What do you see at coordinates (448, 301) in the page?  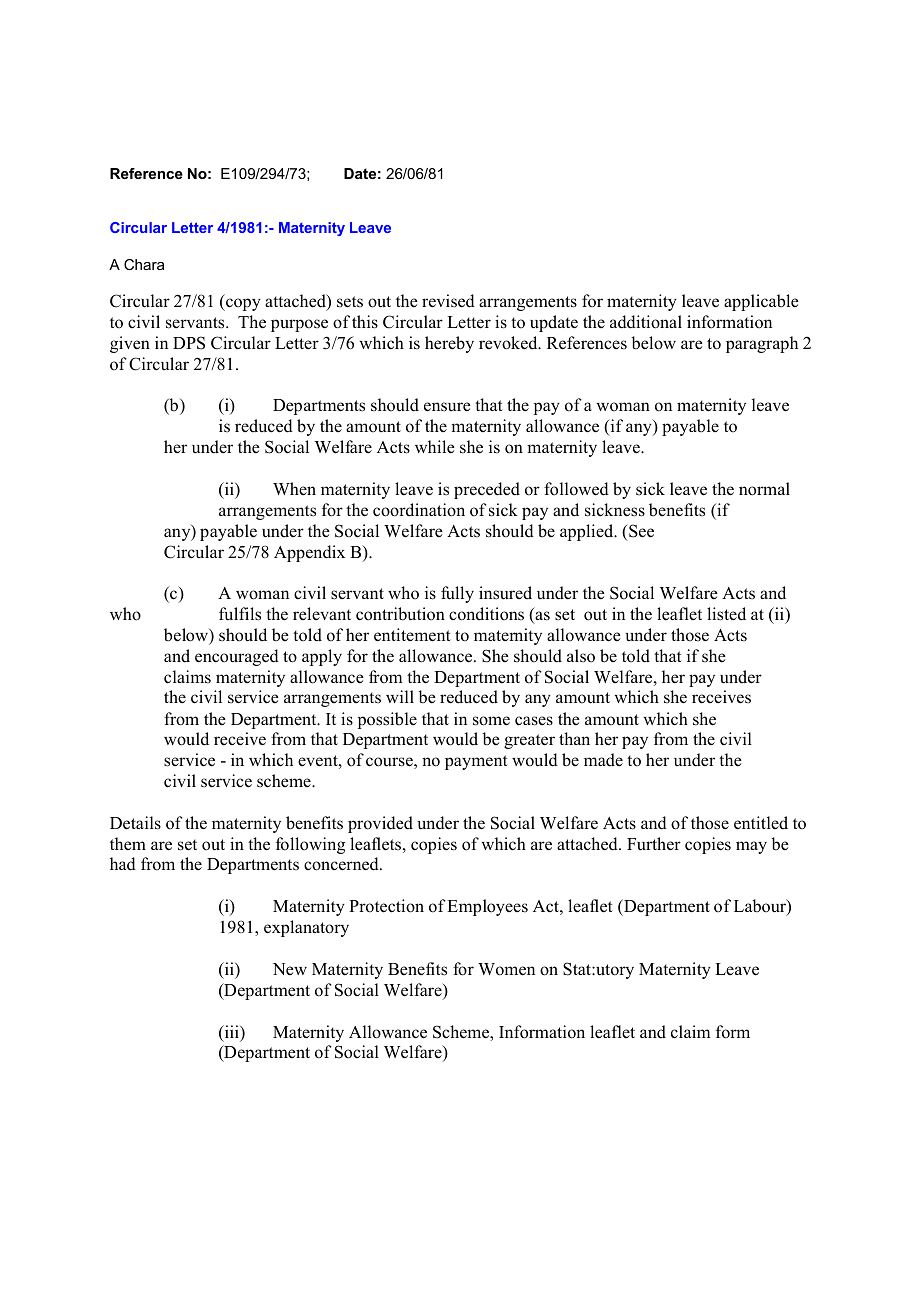 I see `revised` at bounding box center [448, 301].
